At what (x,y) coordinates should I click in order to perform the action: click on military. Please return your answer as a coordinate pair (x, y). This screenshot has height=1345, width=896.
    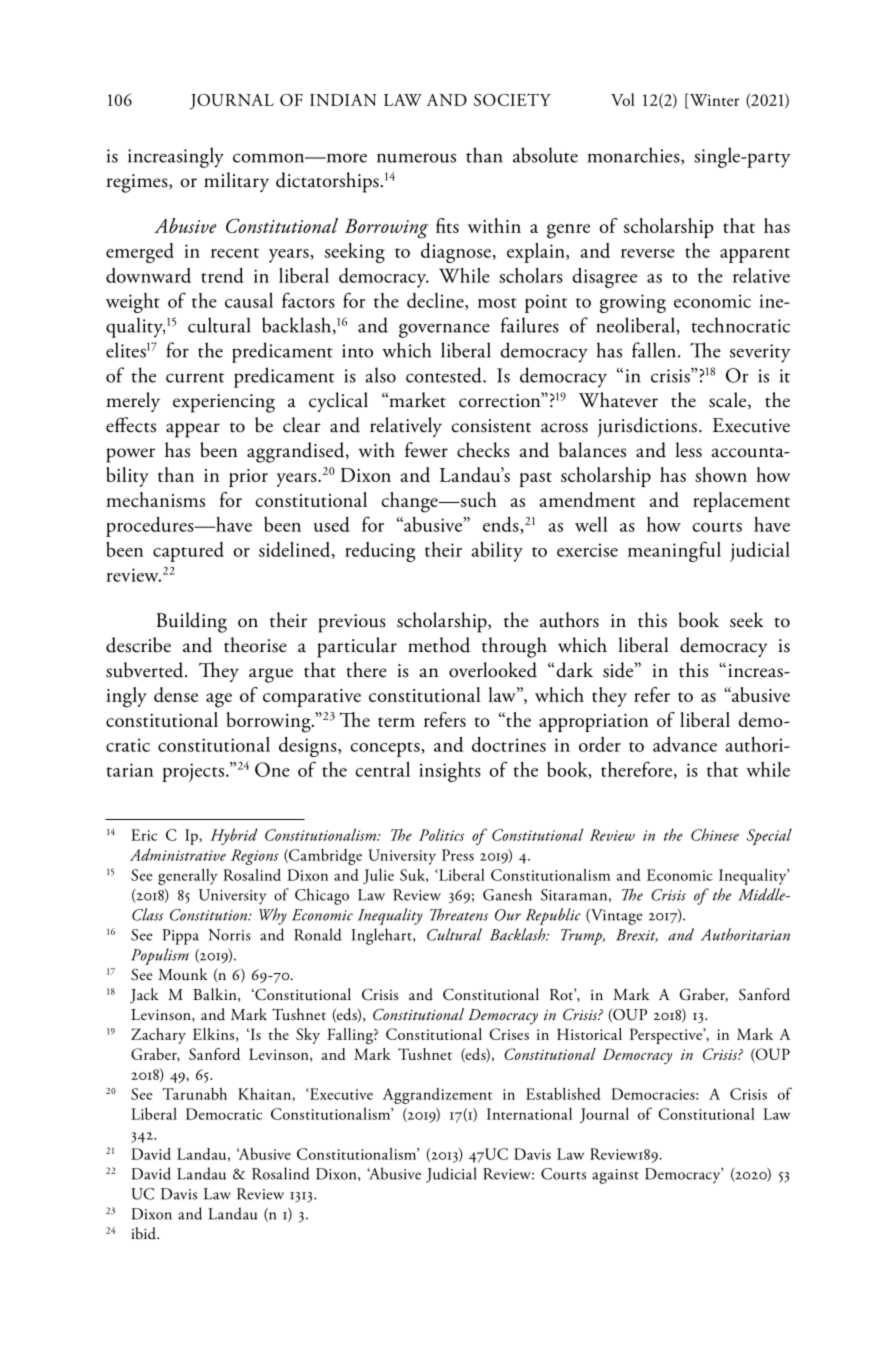
    Looking at the image, I should click on (236, 182).
